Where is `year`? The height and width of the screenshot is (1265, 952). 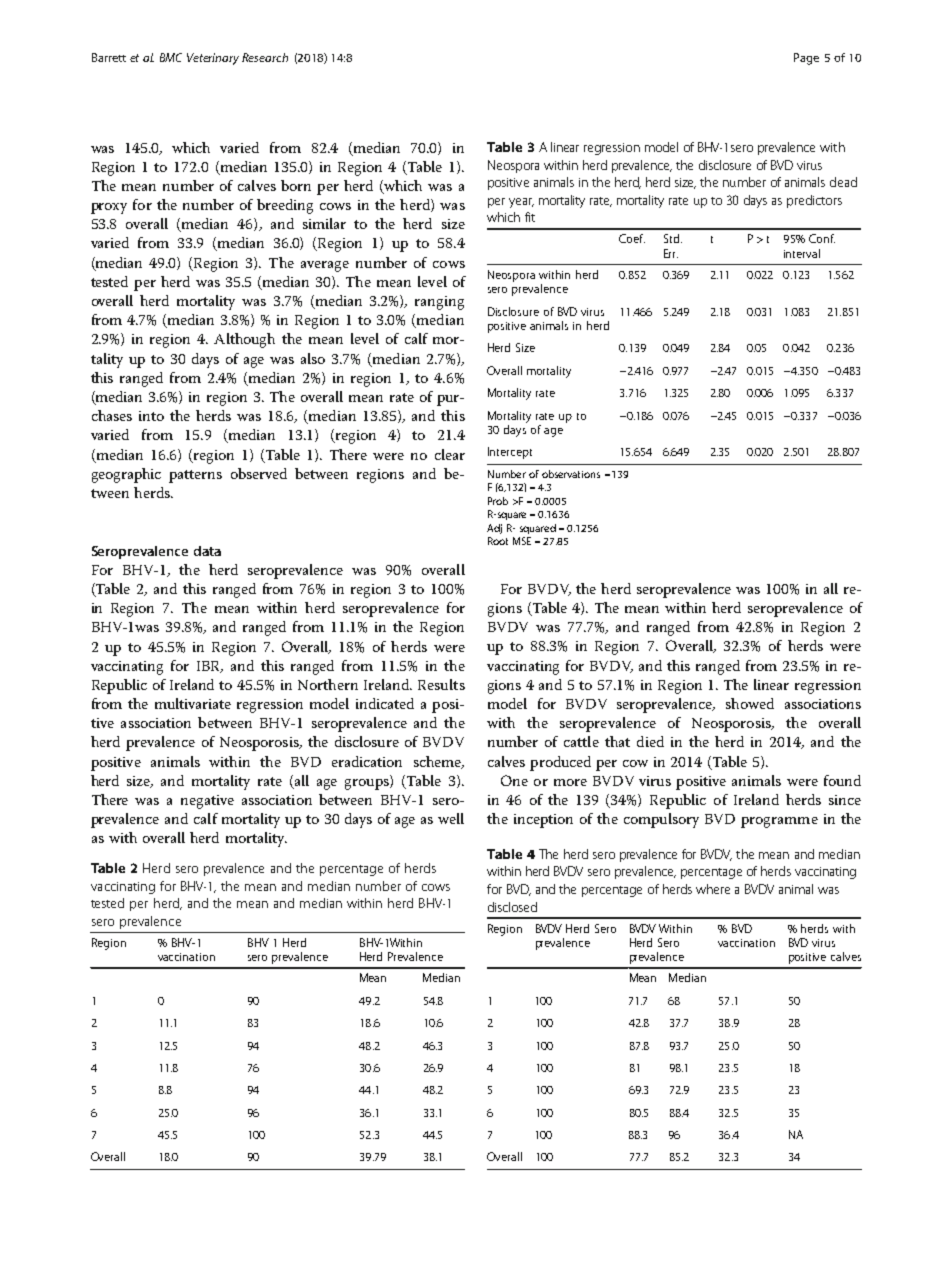 year is located at coordinates (521, 203).
